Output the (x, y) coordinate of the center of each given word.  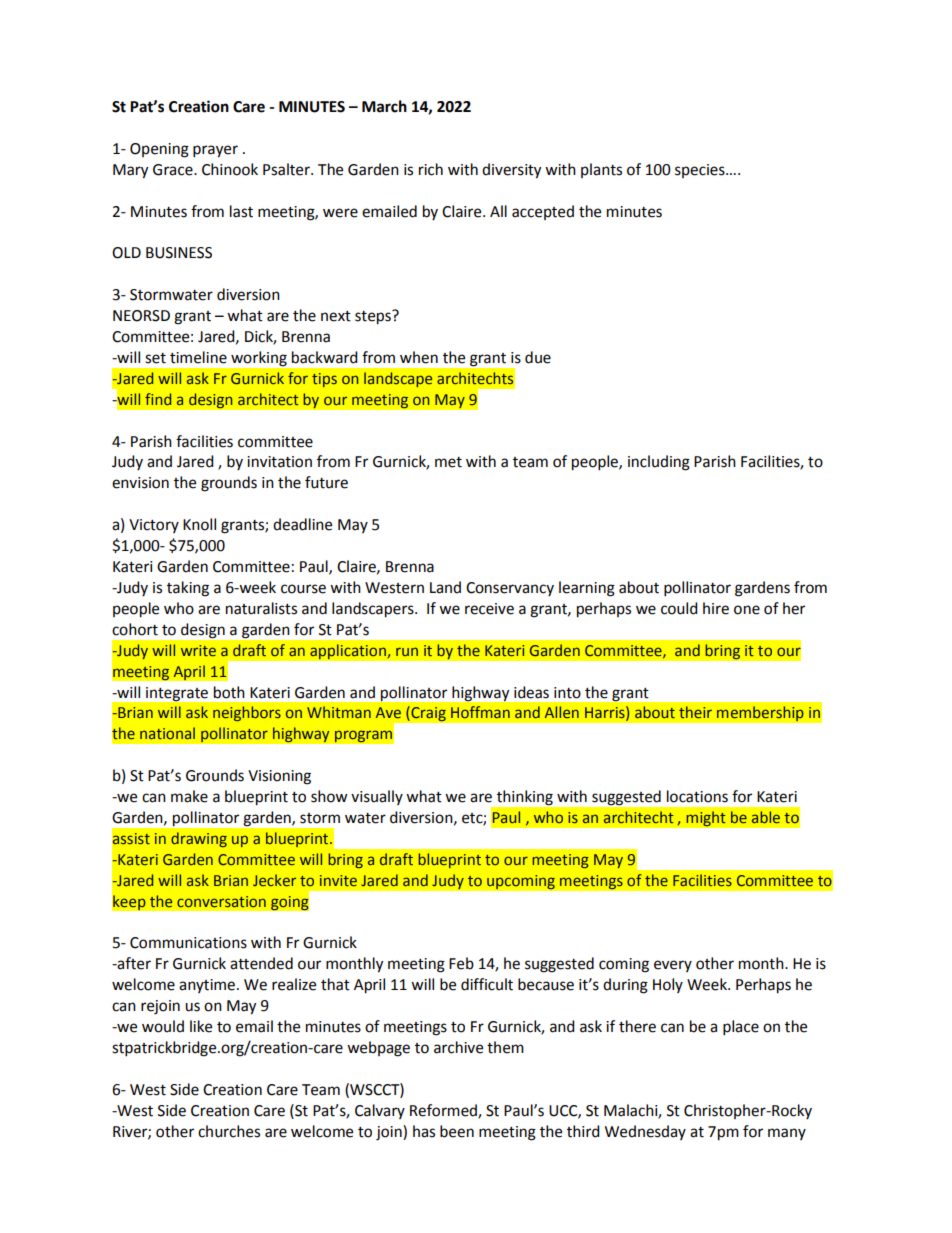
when (419, 357)
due (538, 357)
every (673, 966)
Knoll (199, 524)
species (701, 171)
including (659, 463)
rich (431, 169)
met (448, 462)
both (229, 692)
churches (229, 1131)
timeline (198, 357)
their (695, 712)
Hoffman (480, 712)
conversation (221, 901)
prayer (215, 151)
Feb (461, 963)
